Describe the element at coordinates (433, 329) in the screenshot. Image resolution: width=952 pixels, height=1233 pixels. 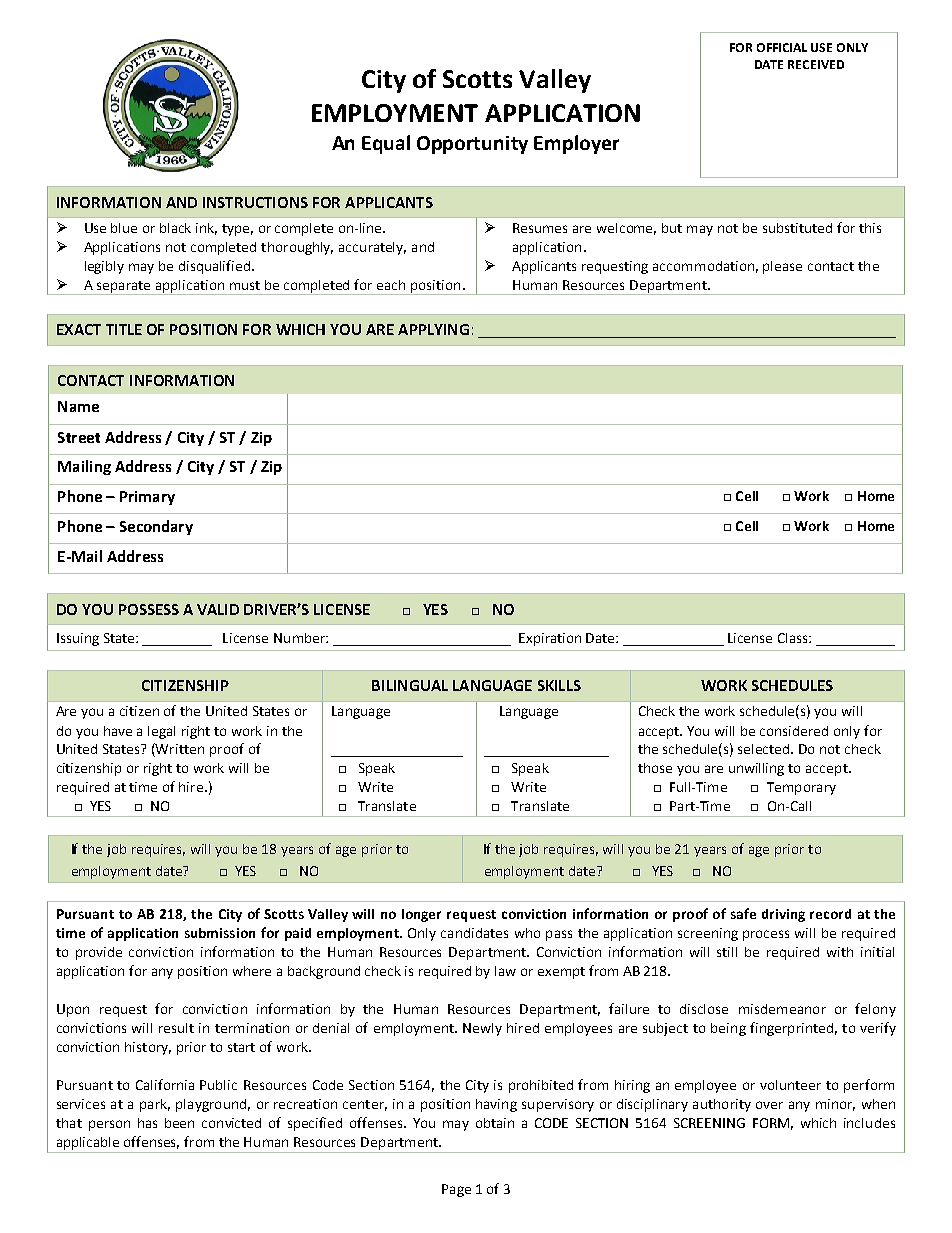
I see `APPLYING` at that location.
